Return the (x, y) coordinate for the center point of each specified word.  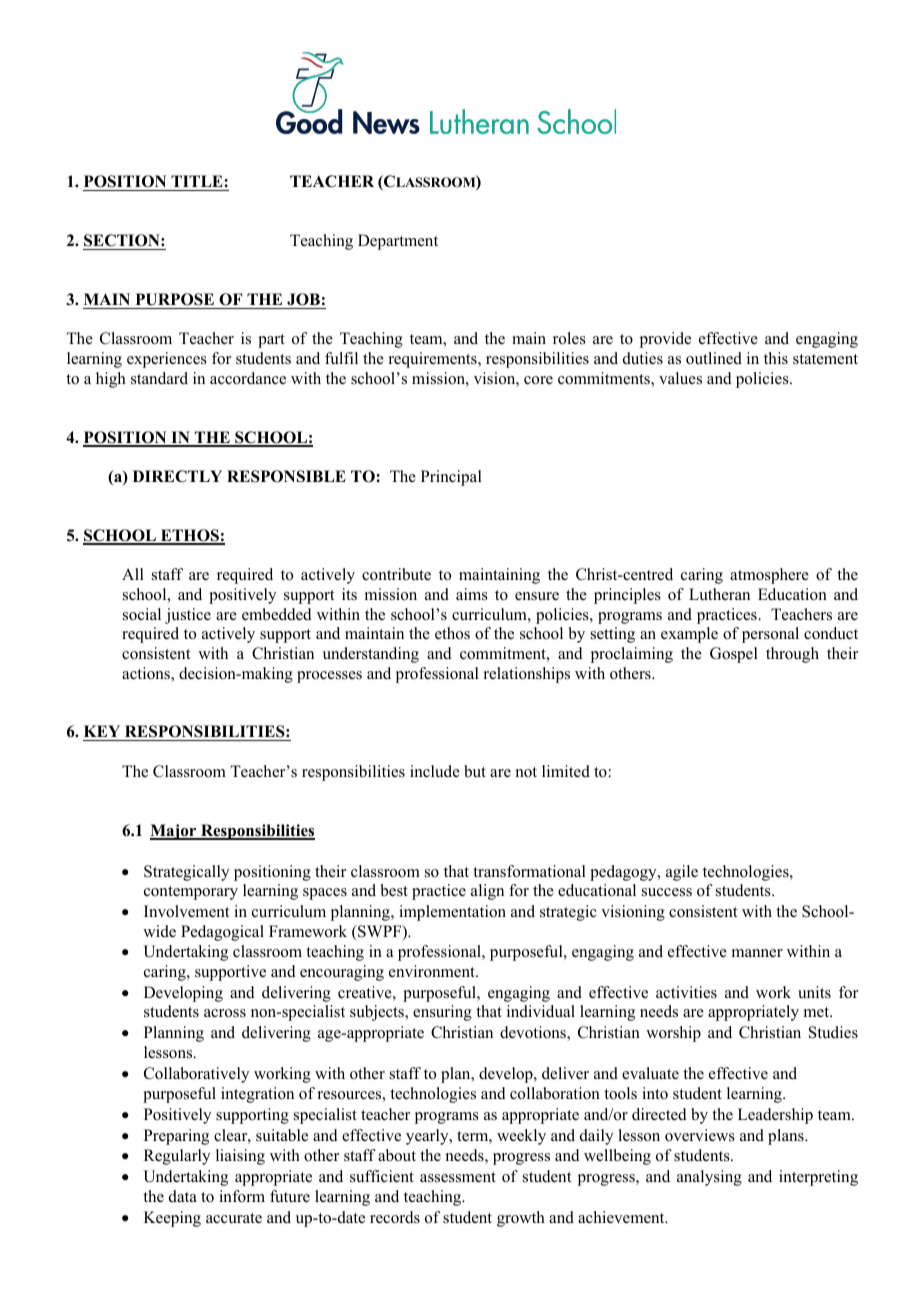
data (183, 1196)
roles (569, 338)
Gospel (734, 655)
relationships (527, 675)
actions (147, 674)
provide (665, 340)
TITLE (198, 181)
